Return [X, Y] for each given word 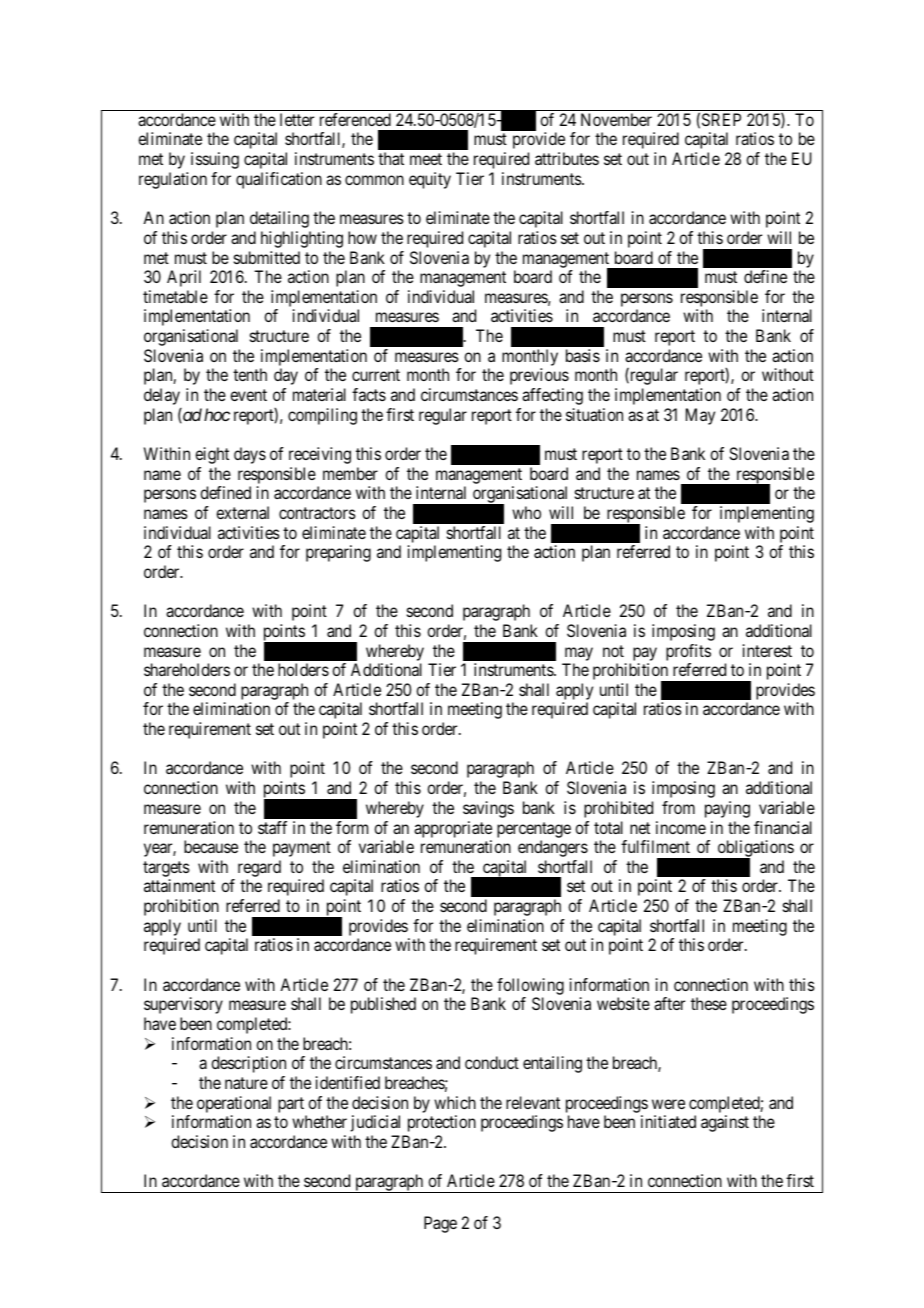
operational [234, 1104]
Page [440, 1224]
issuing [215, 160]
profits [688, 652]
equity [430, 180]
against [725, 1123]
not [613, 651]
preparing [338, 553]
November [616, 119]
